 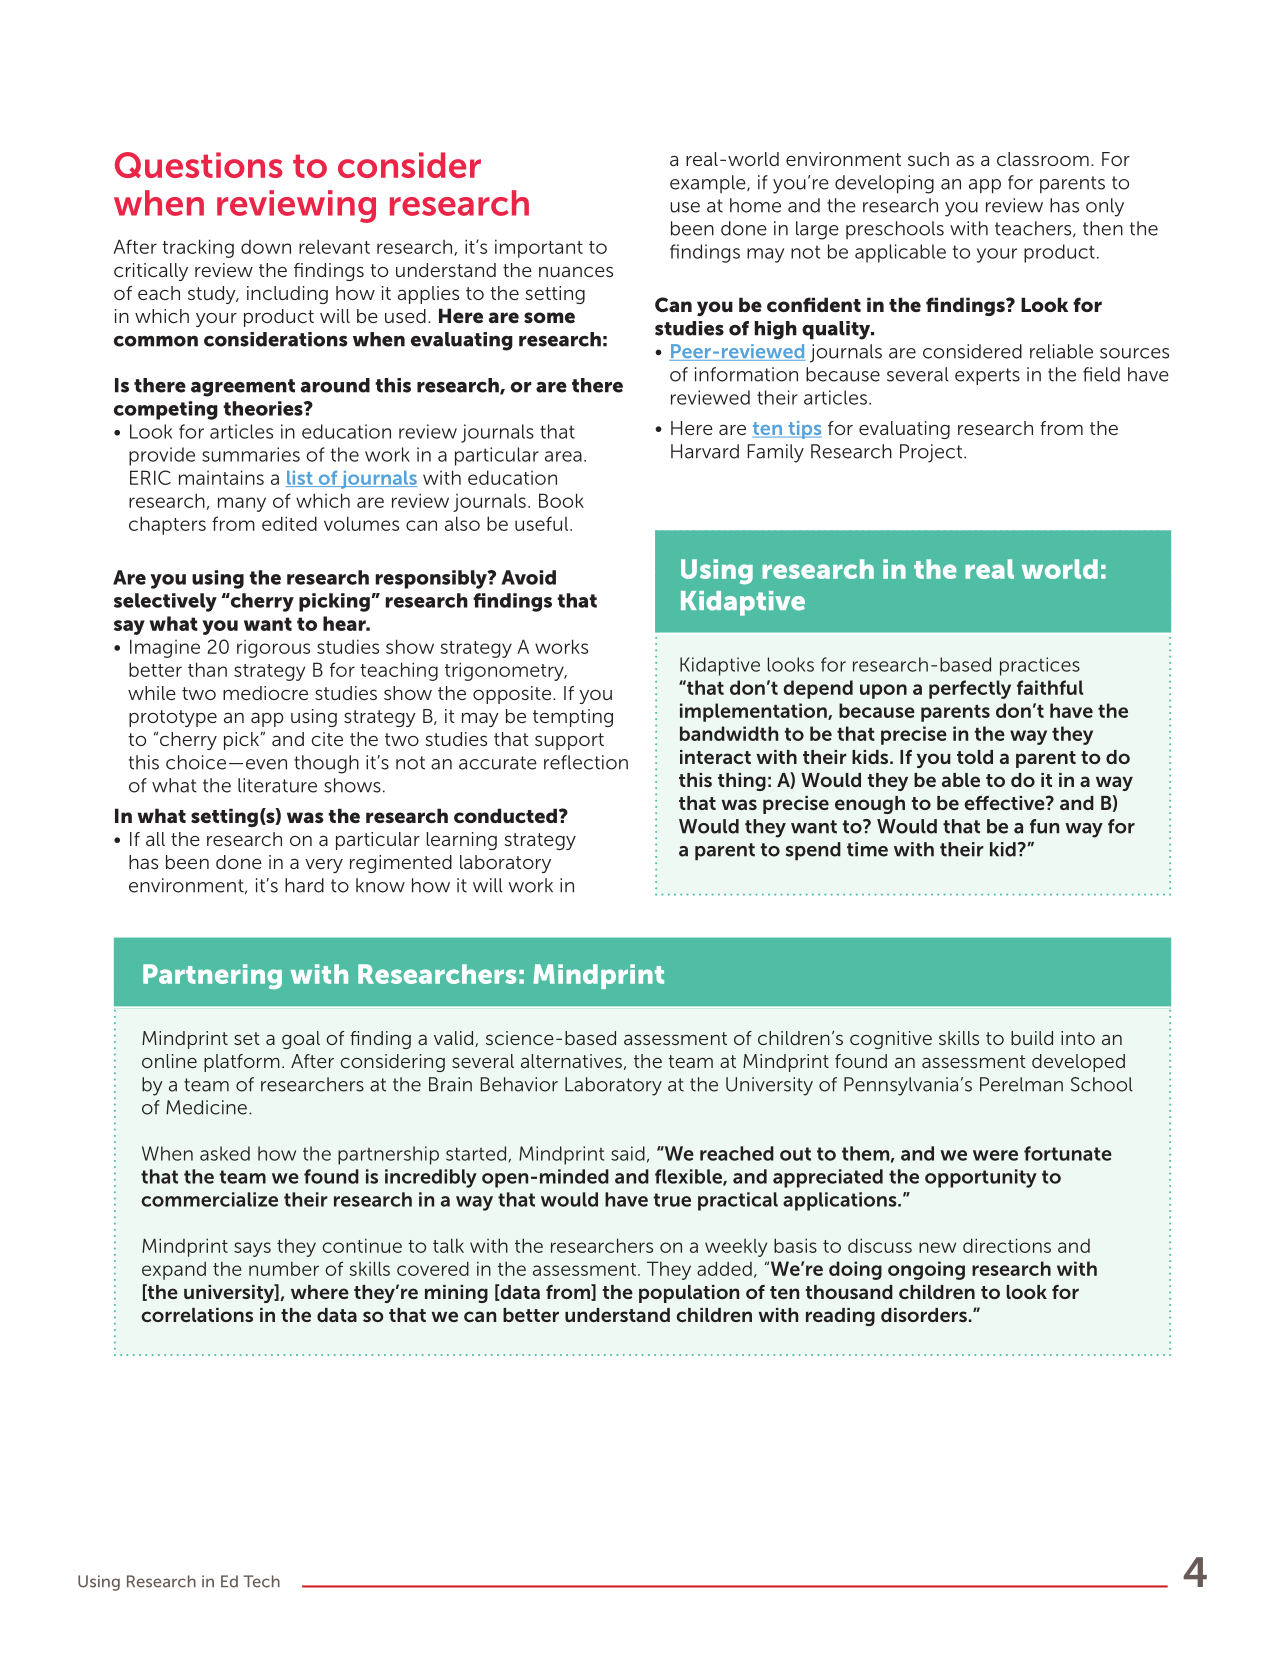 I want to click on down, so click(x=266, y=247).
